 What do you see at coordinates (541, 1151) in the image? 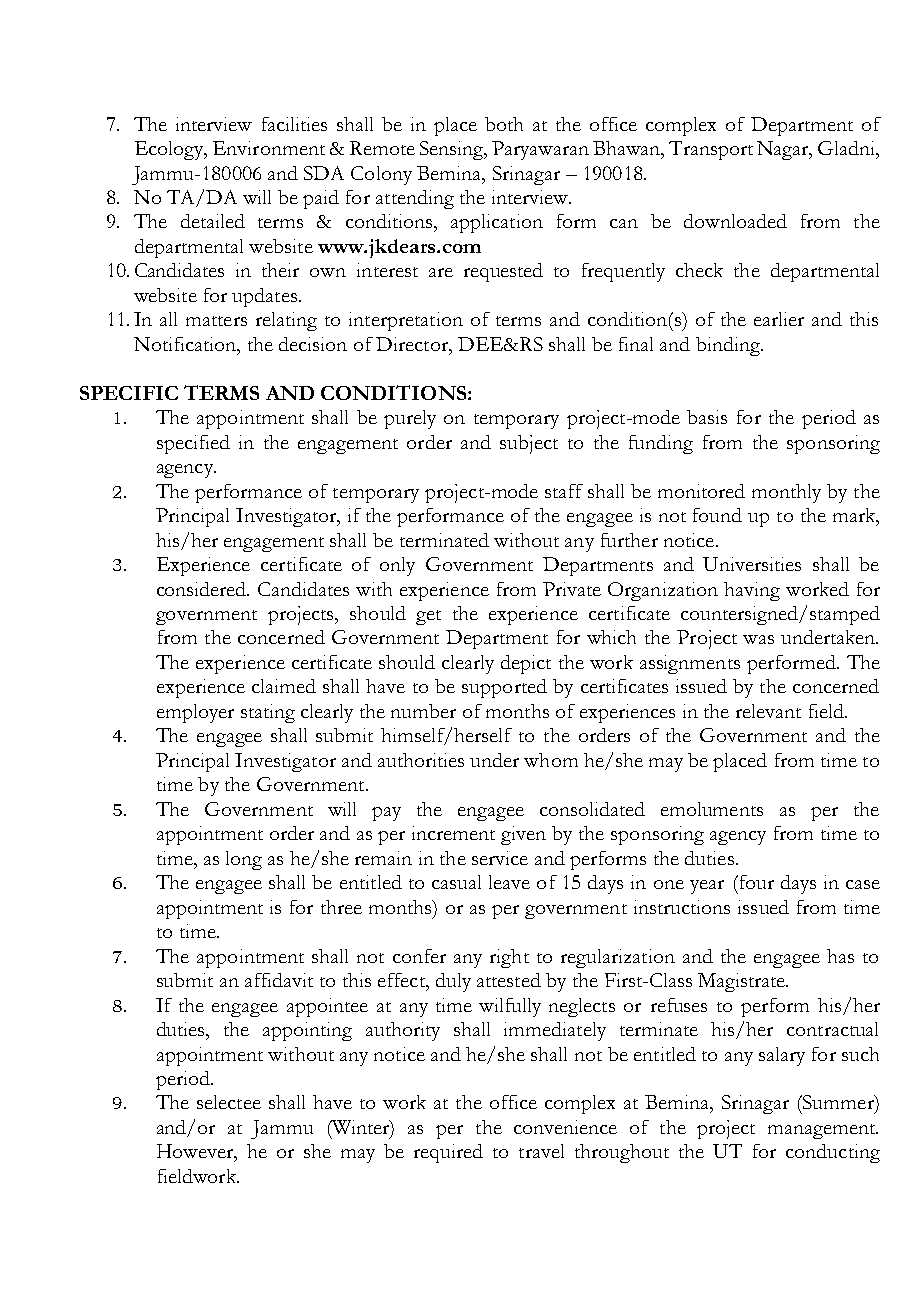
I see `travel` at bounding box center [541, 1151].
